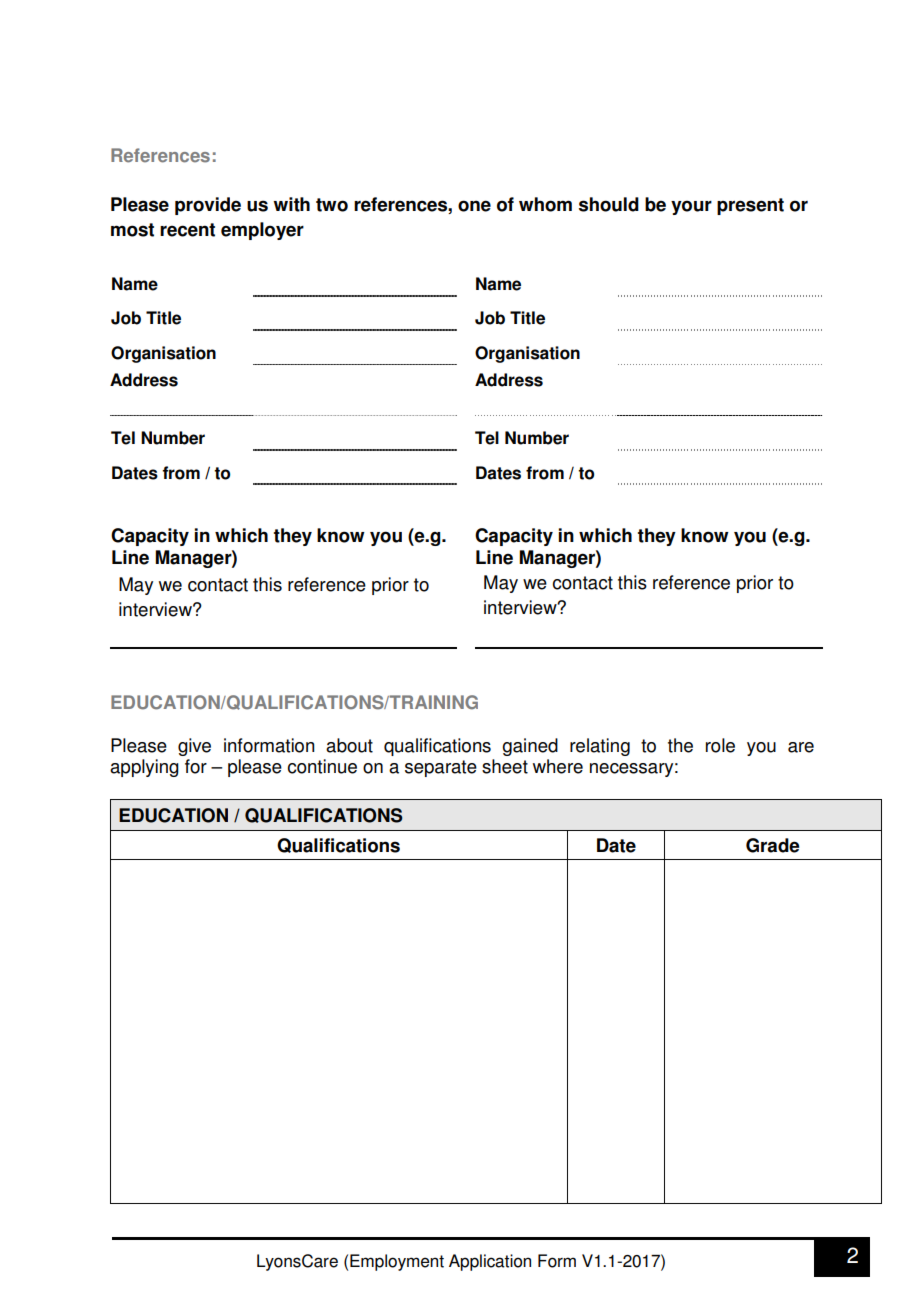 The image size is (924, 1308). I want to click on employer, so click(262, 231).
